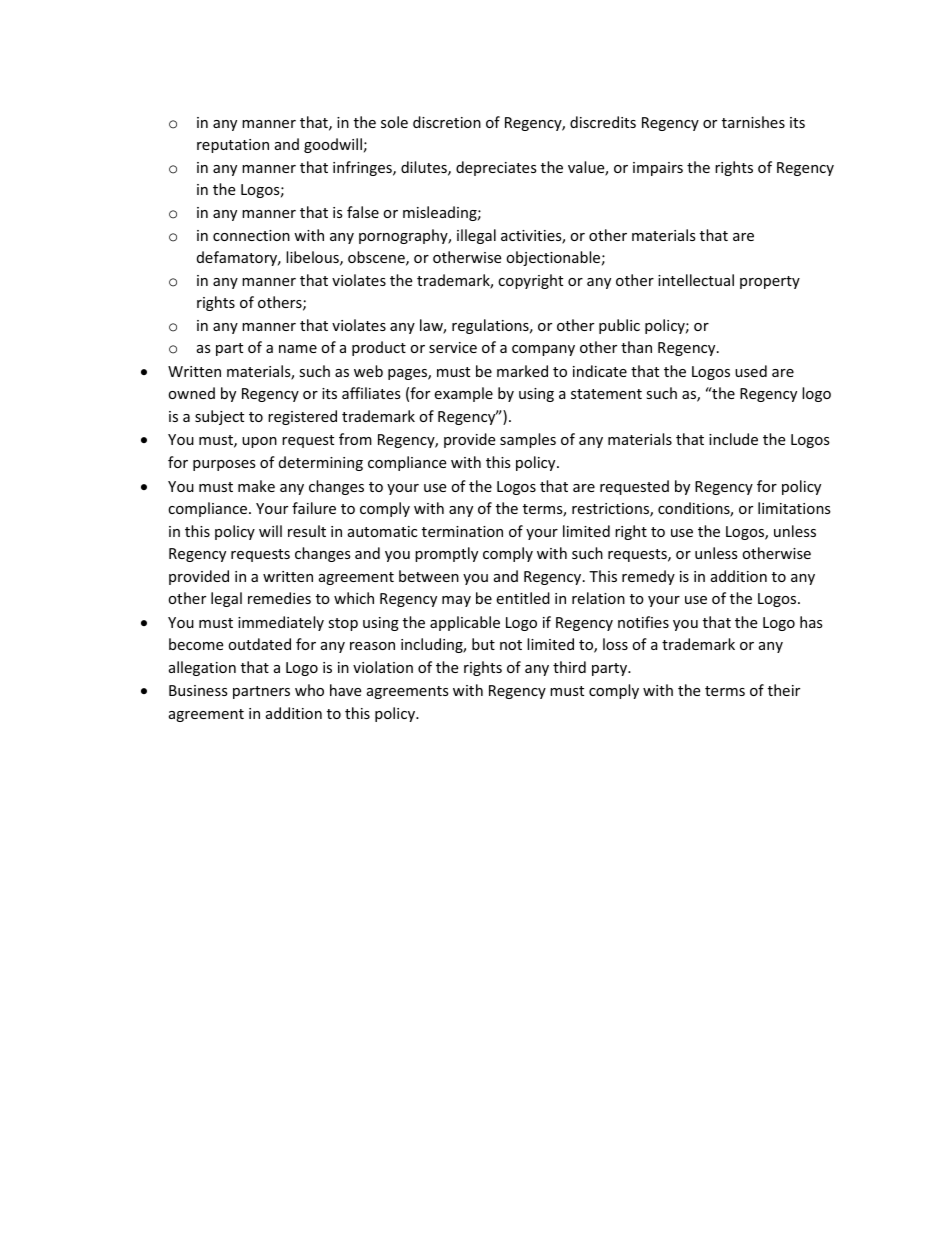  Describe the element at coordinates (784, 690) in the document. I see `their` at that location.
